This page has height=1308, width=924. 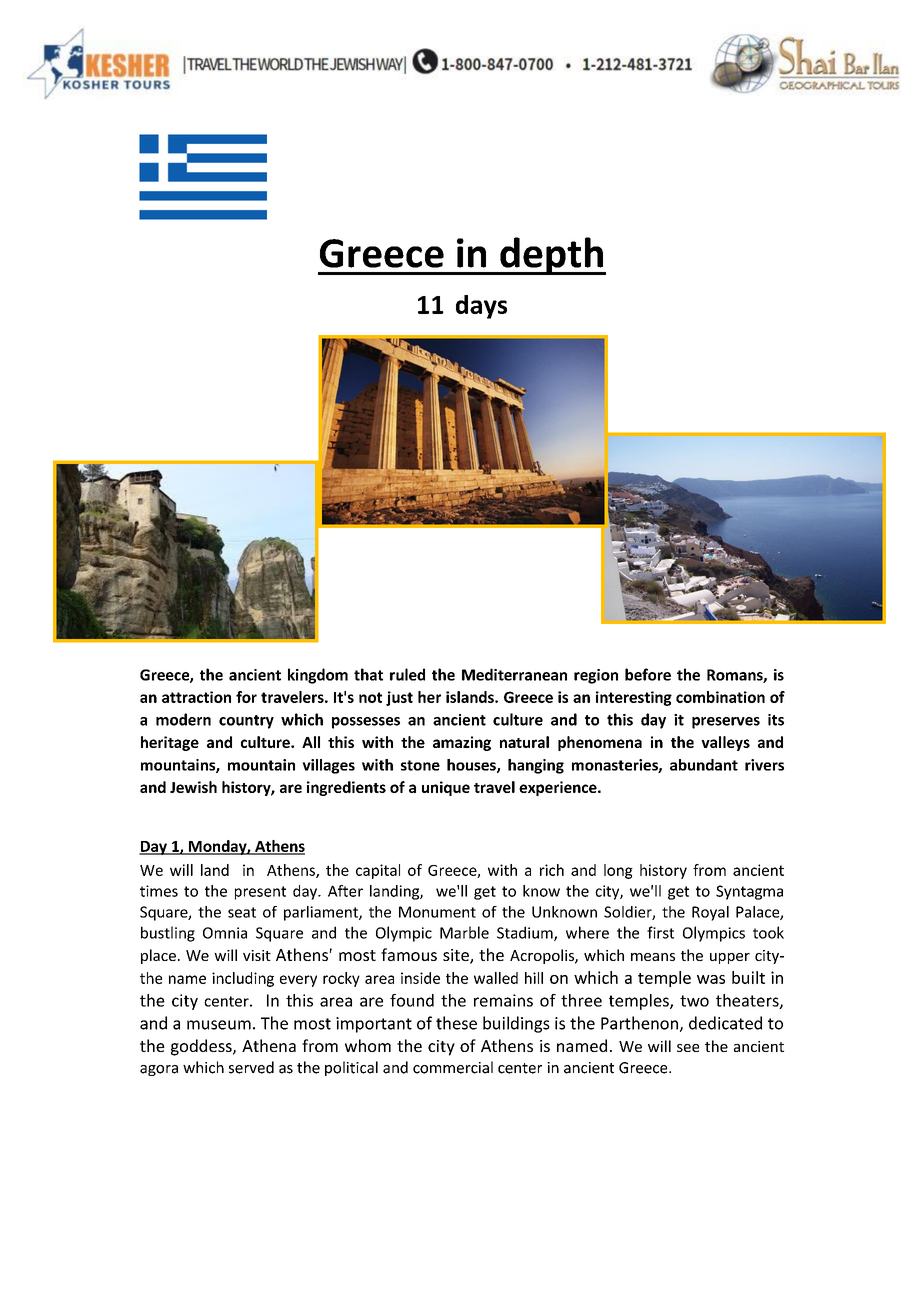 I want to click on goddess, so click(x=202, y=1047).
